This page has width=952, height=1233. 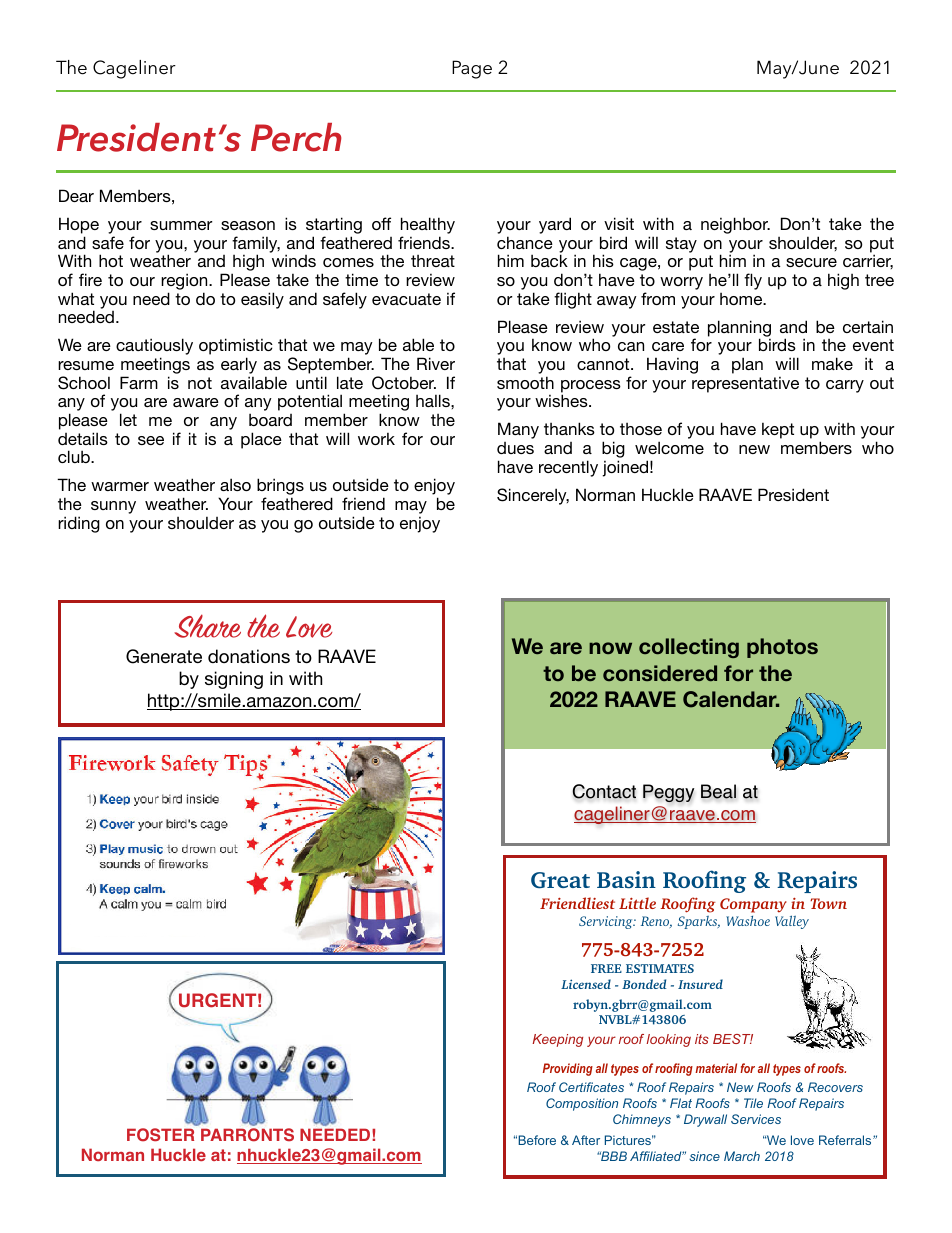 What do you see at coordinates (160, 1135) in the page?
I see `FOSTER` at bounding box center [160, 1135].
